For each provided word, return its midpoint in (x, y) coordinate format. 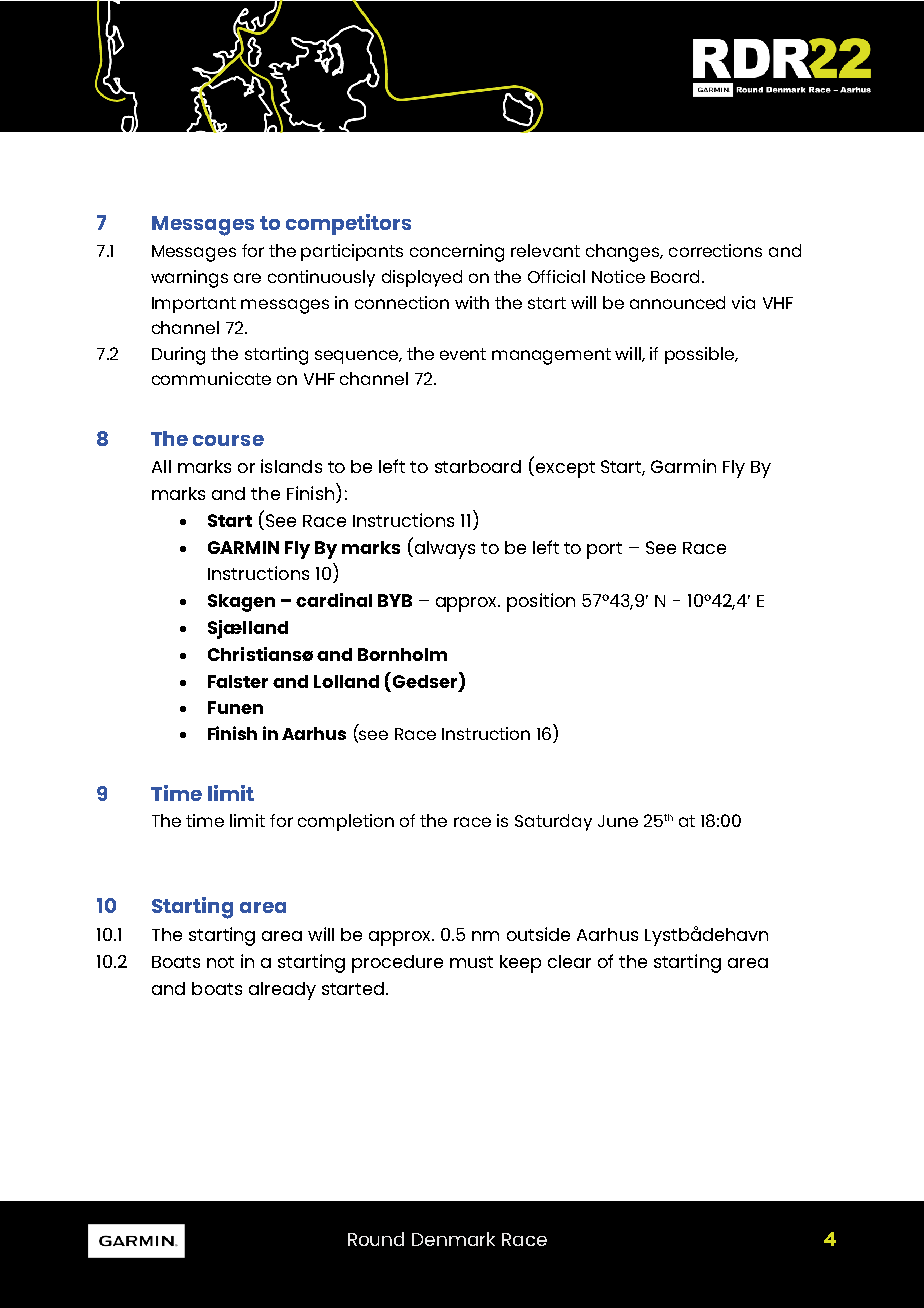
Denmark (453, 1239)
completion (346, 822)
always (443, 548)
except (565, 469)
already (282, 991)
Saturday (553, 822)
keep (520, 964)
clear (569, 961)
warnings (189, 279)
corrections (715, 250)
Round (376, 1239)
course (228, 440)
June (618, 821)
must (471, 962)
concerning (457, 253)
